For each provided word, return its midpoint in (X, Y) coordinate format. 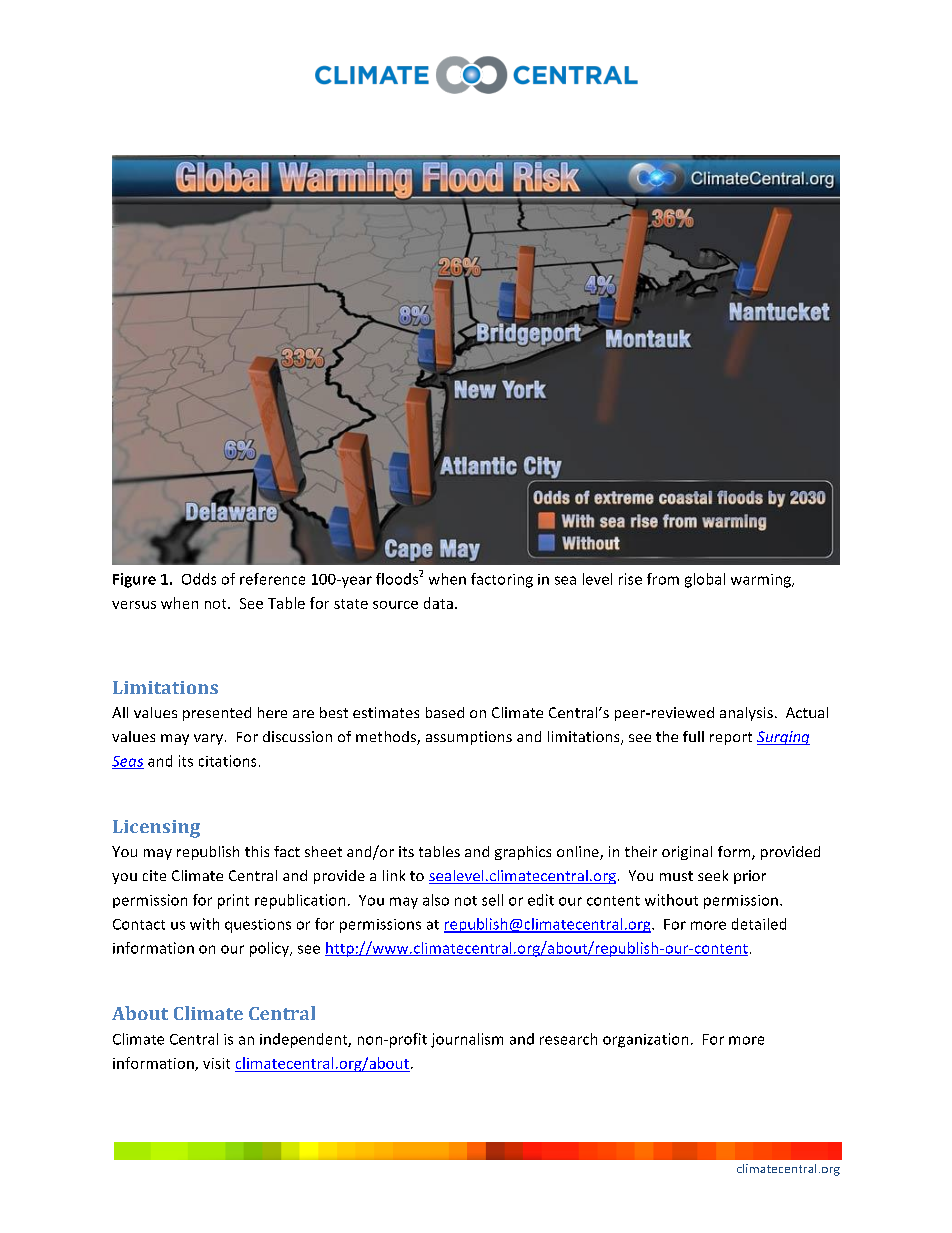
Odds (199, 579)
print (233, 901)
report (731, 738)
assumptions (469, 738)
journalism (467, 1040)
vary (208, 739)
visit (216, 1063)
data (438, 603)
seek (713, 875)
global (705, 580)
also (436, 900)
